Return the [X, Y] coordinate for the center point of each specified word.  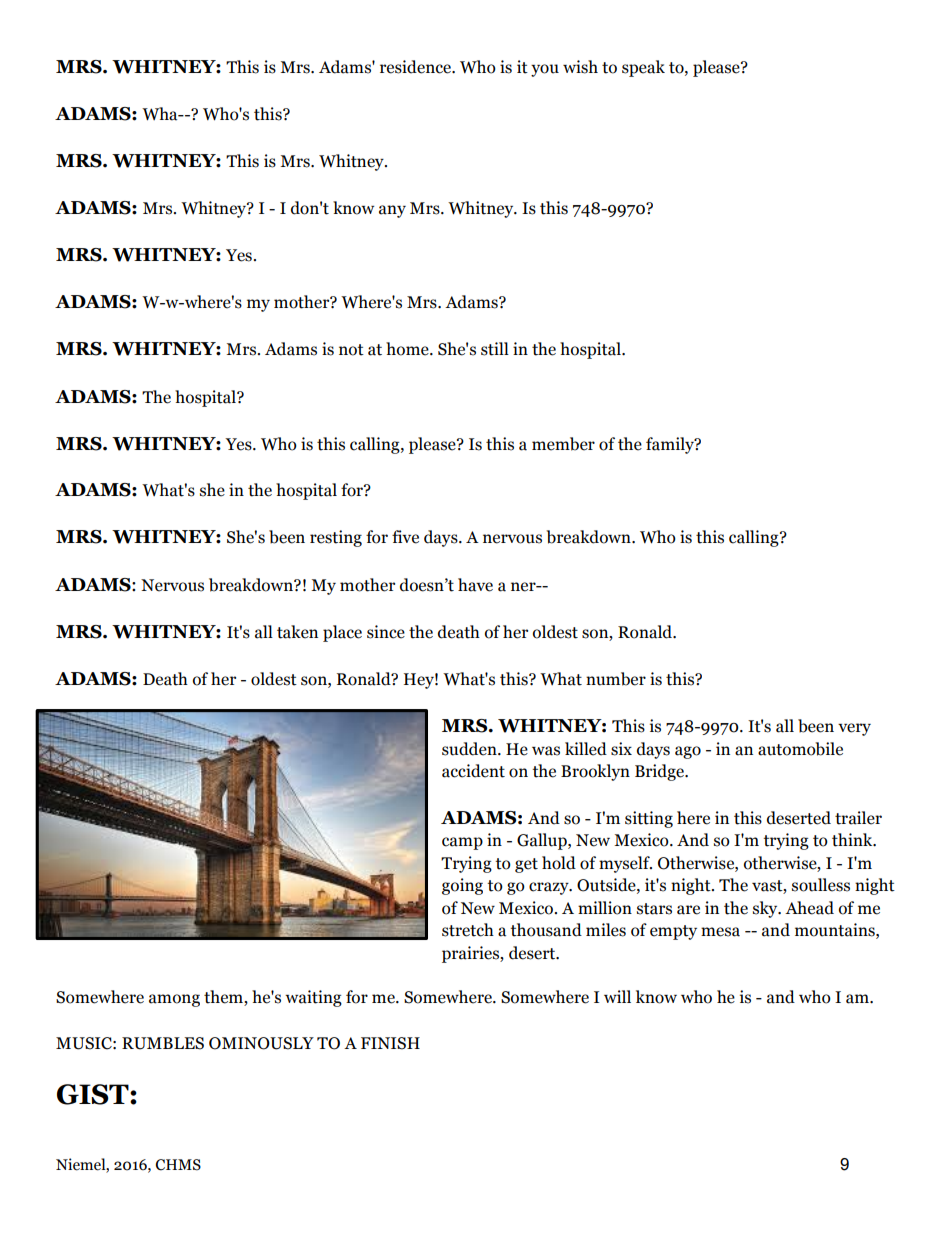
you [545, 70]
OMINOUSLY [261, 1043]
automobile [800, 749]
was [546, 751]
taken [297, 632]
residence [416, 67]
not [351, 350]
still [495, 349]
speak [643, 68]
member [563, 444]
